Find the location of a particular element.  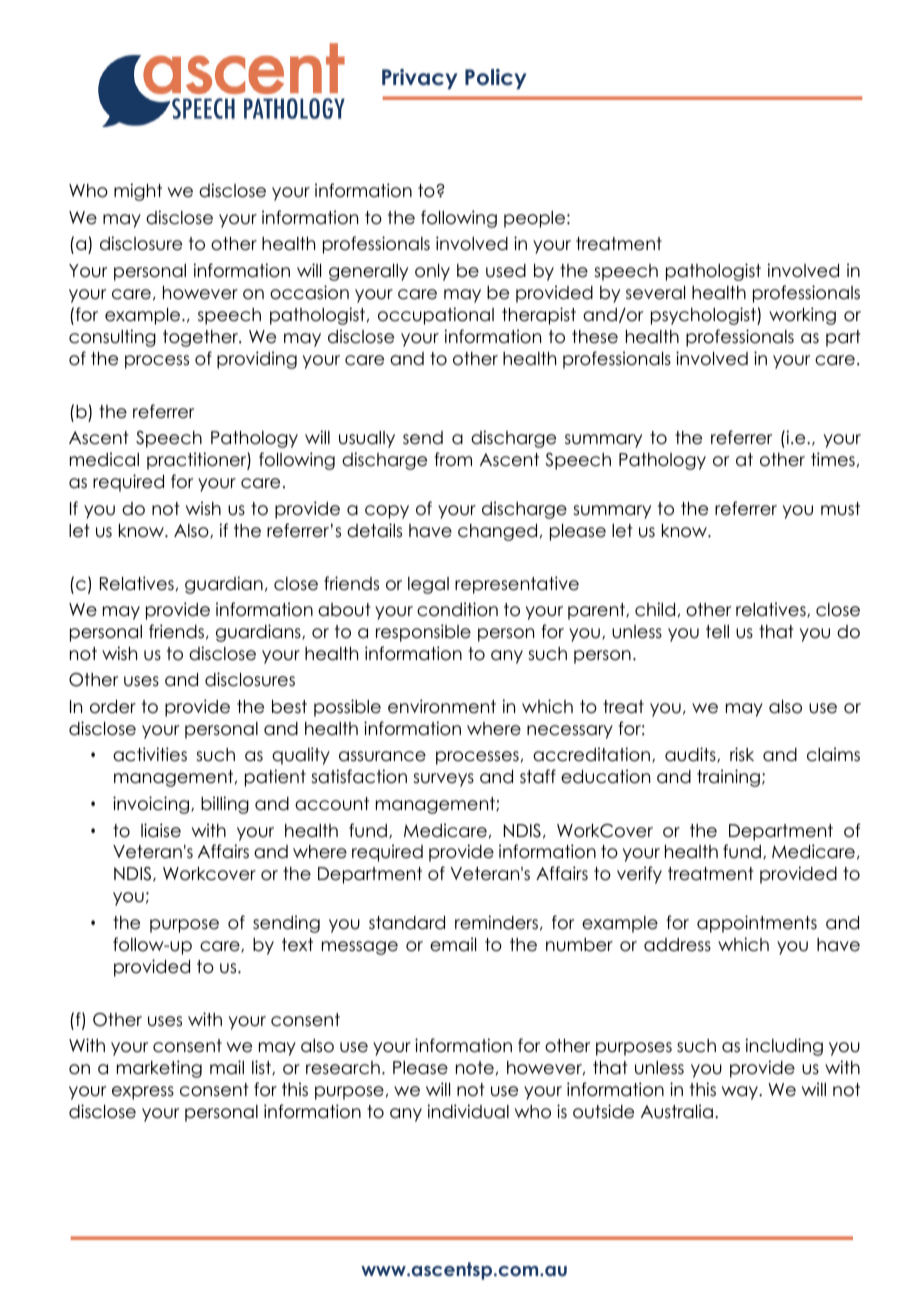

training is located at coordinates (728, 778).
